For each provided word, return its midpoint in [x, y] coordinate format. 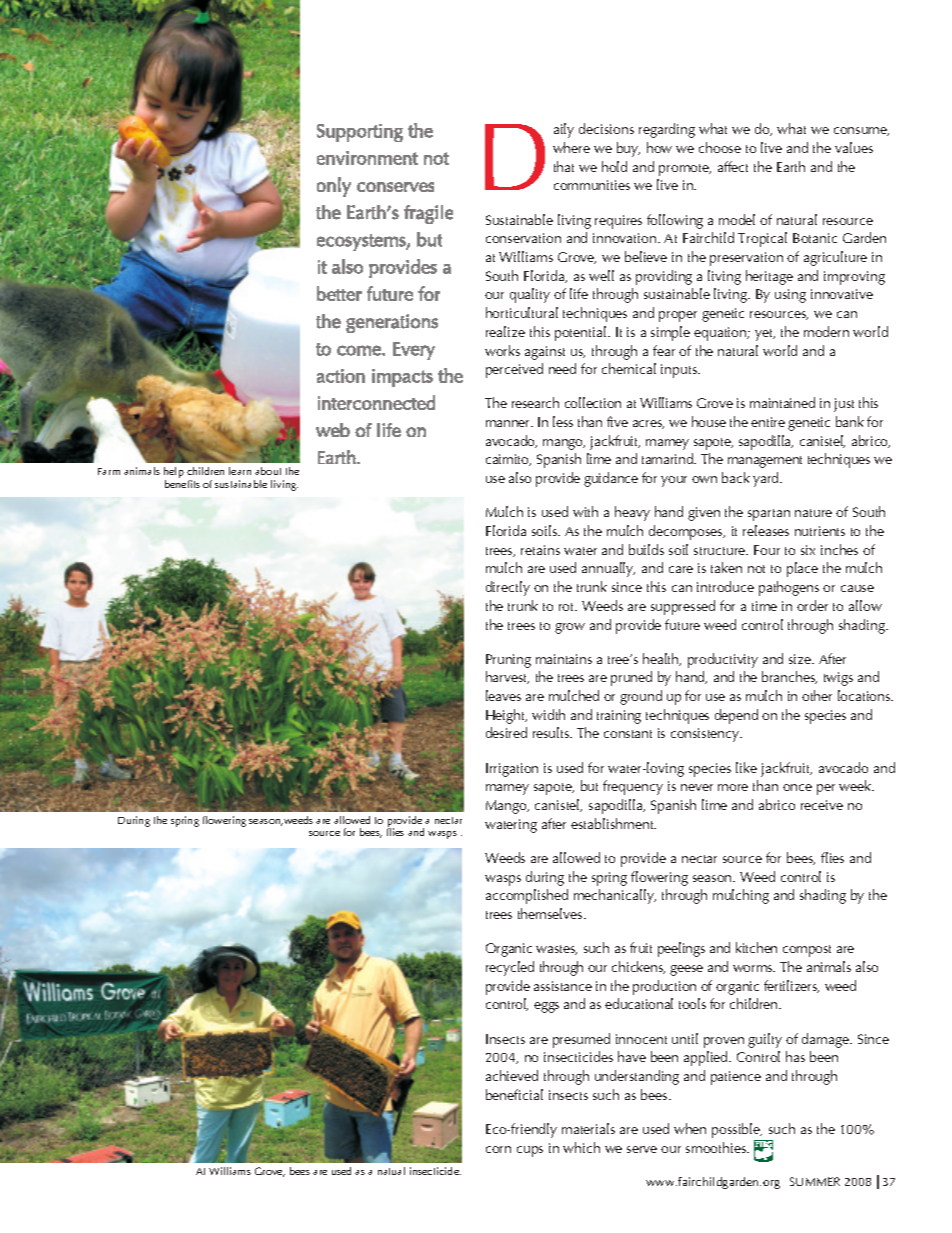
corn [498, 1149]
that [564, 166]
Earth [791, 166]
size [801, 659]
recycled [510, 968]
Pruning [508, 661]
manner [509, 423]
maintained [782, 402]
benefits [182, 482]
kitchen [756, 947]
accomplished [527, 896]
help [174, 474]
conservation [523, 238]
